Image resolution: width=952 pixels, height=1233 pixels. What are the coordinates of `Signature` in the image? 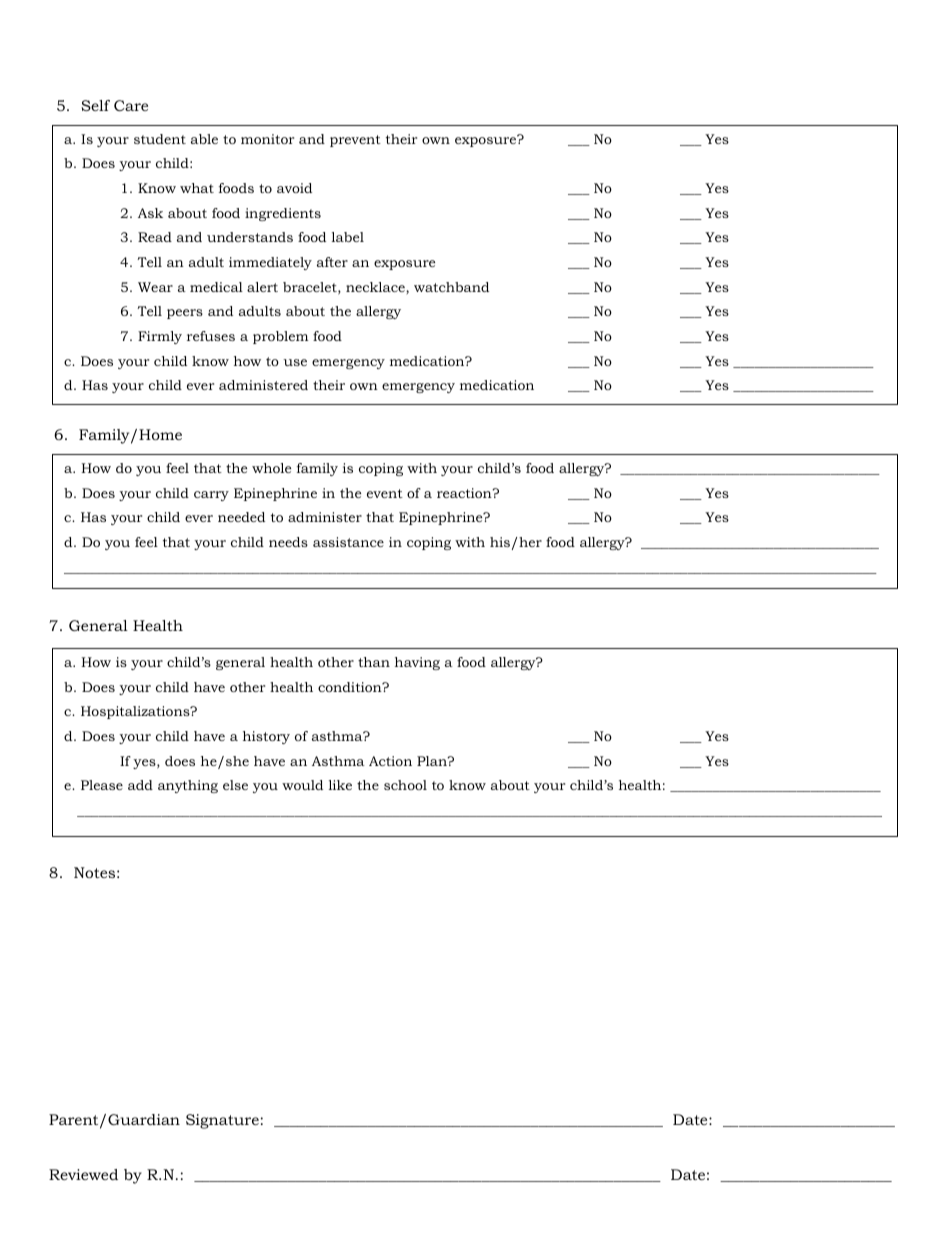 It's located at (222, 1121).
